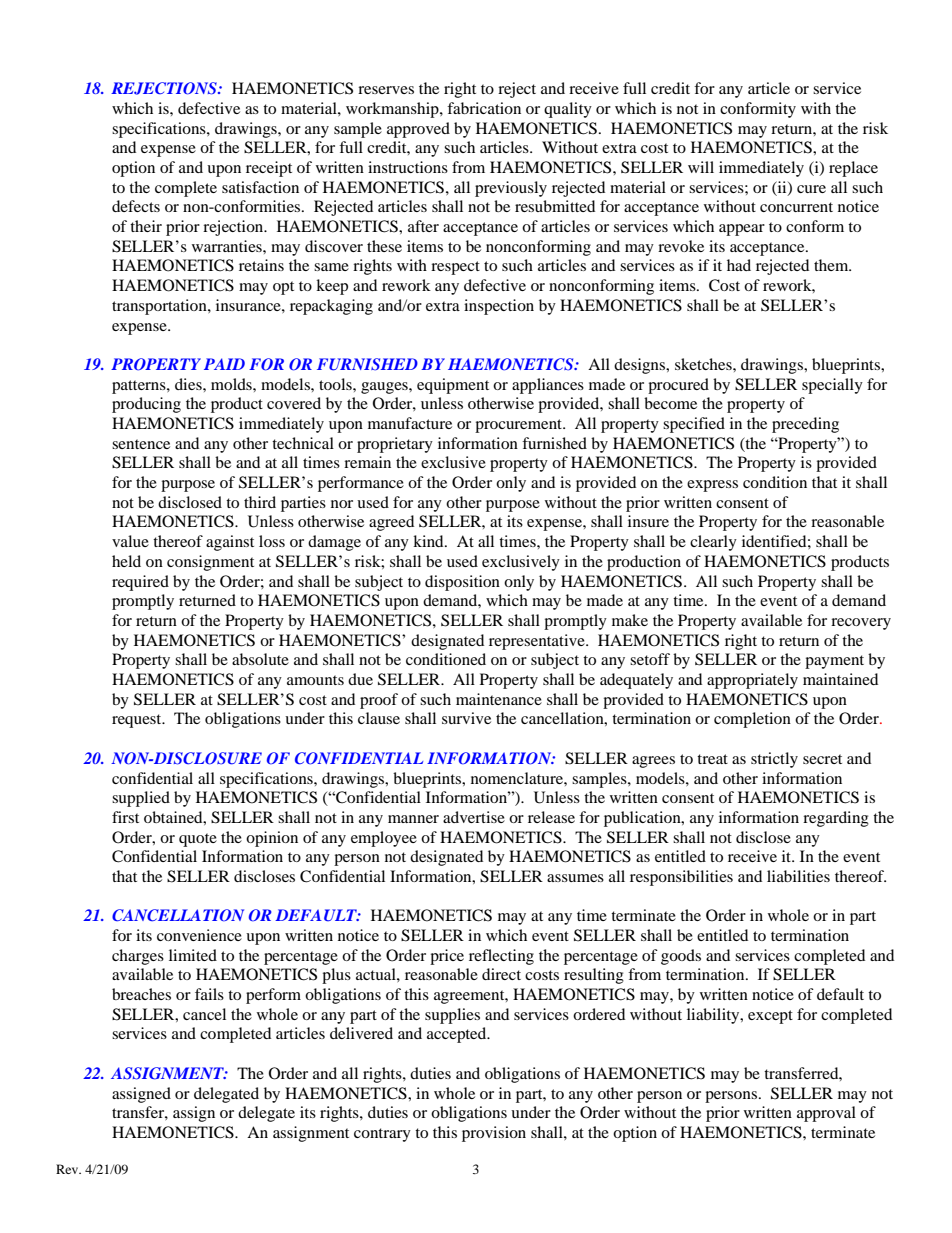 Image resolution: width=952 pixels, height=1233 pixels. What do you see at coordinates (484, 108) in the document?
I see `fabrication` at bounding box center [484, 108].
